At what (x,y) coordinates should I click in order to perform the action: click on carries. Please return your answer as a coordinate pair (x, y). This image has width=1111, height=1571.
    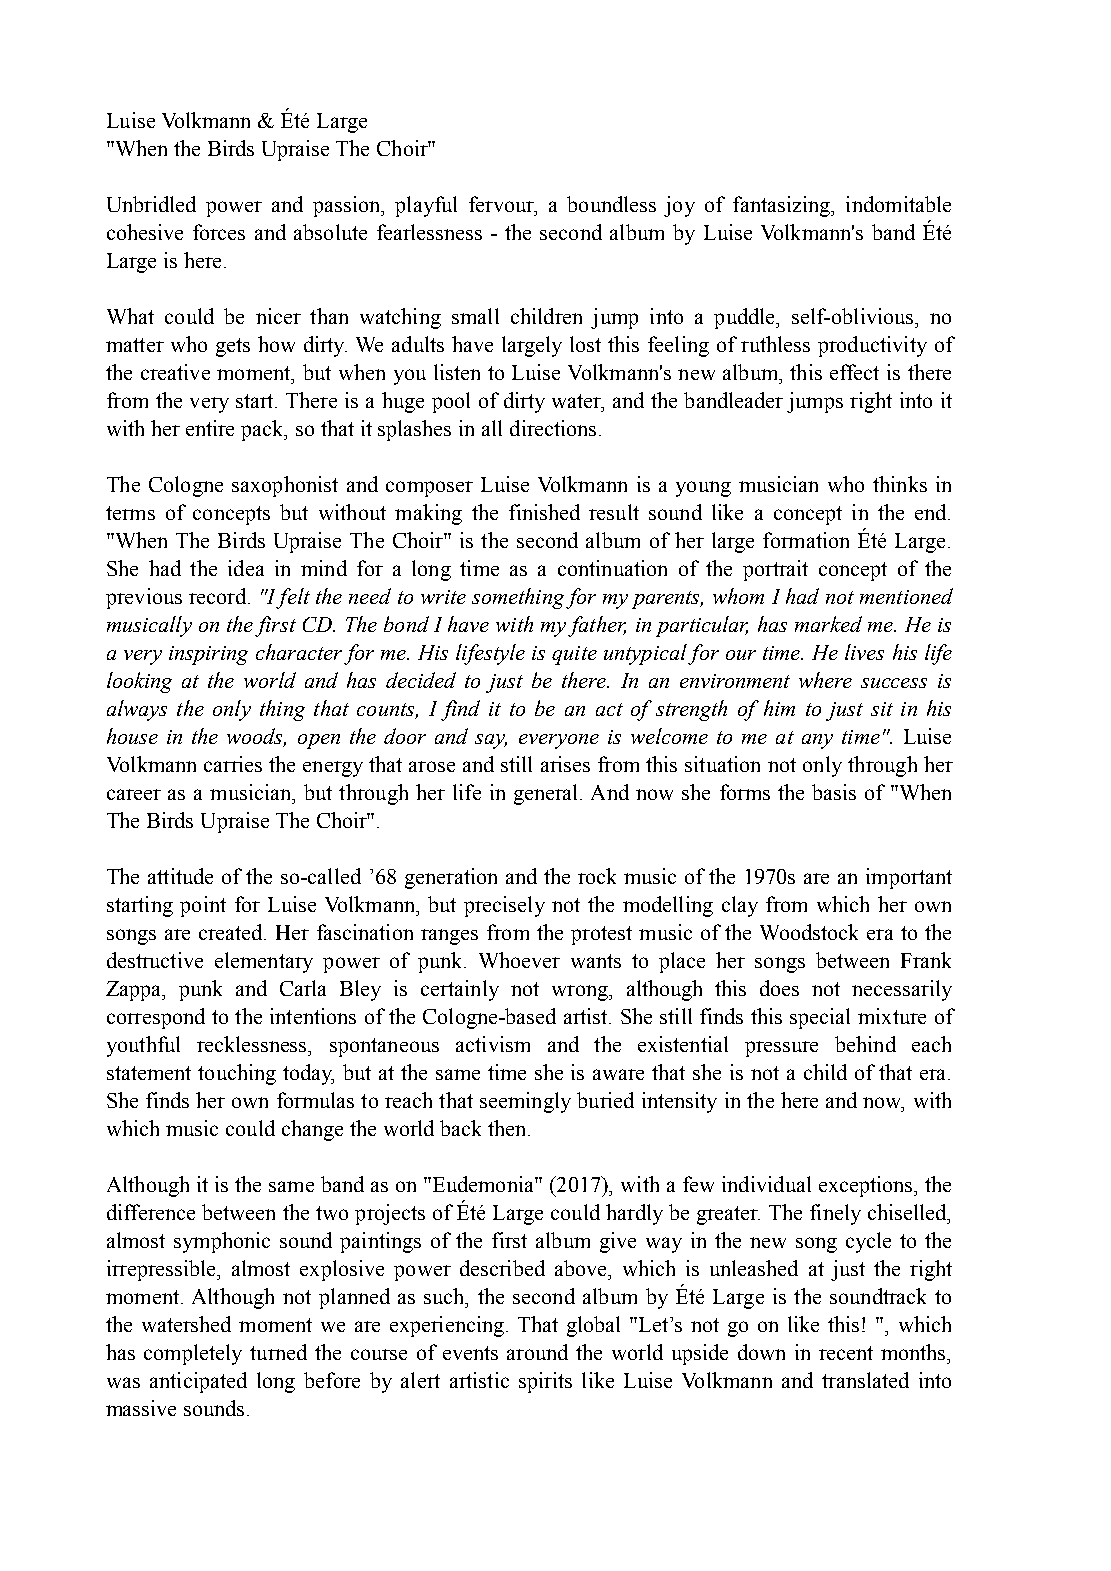
    Looking at the image, I should click on (233, 764).
